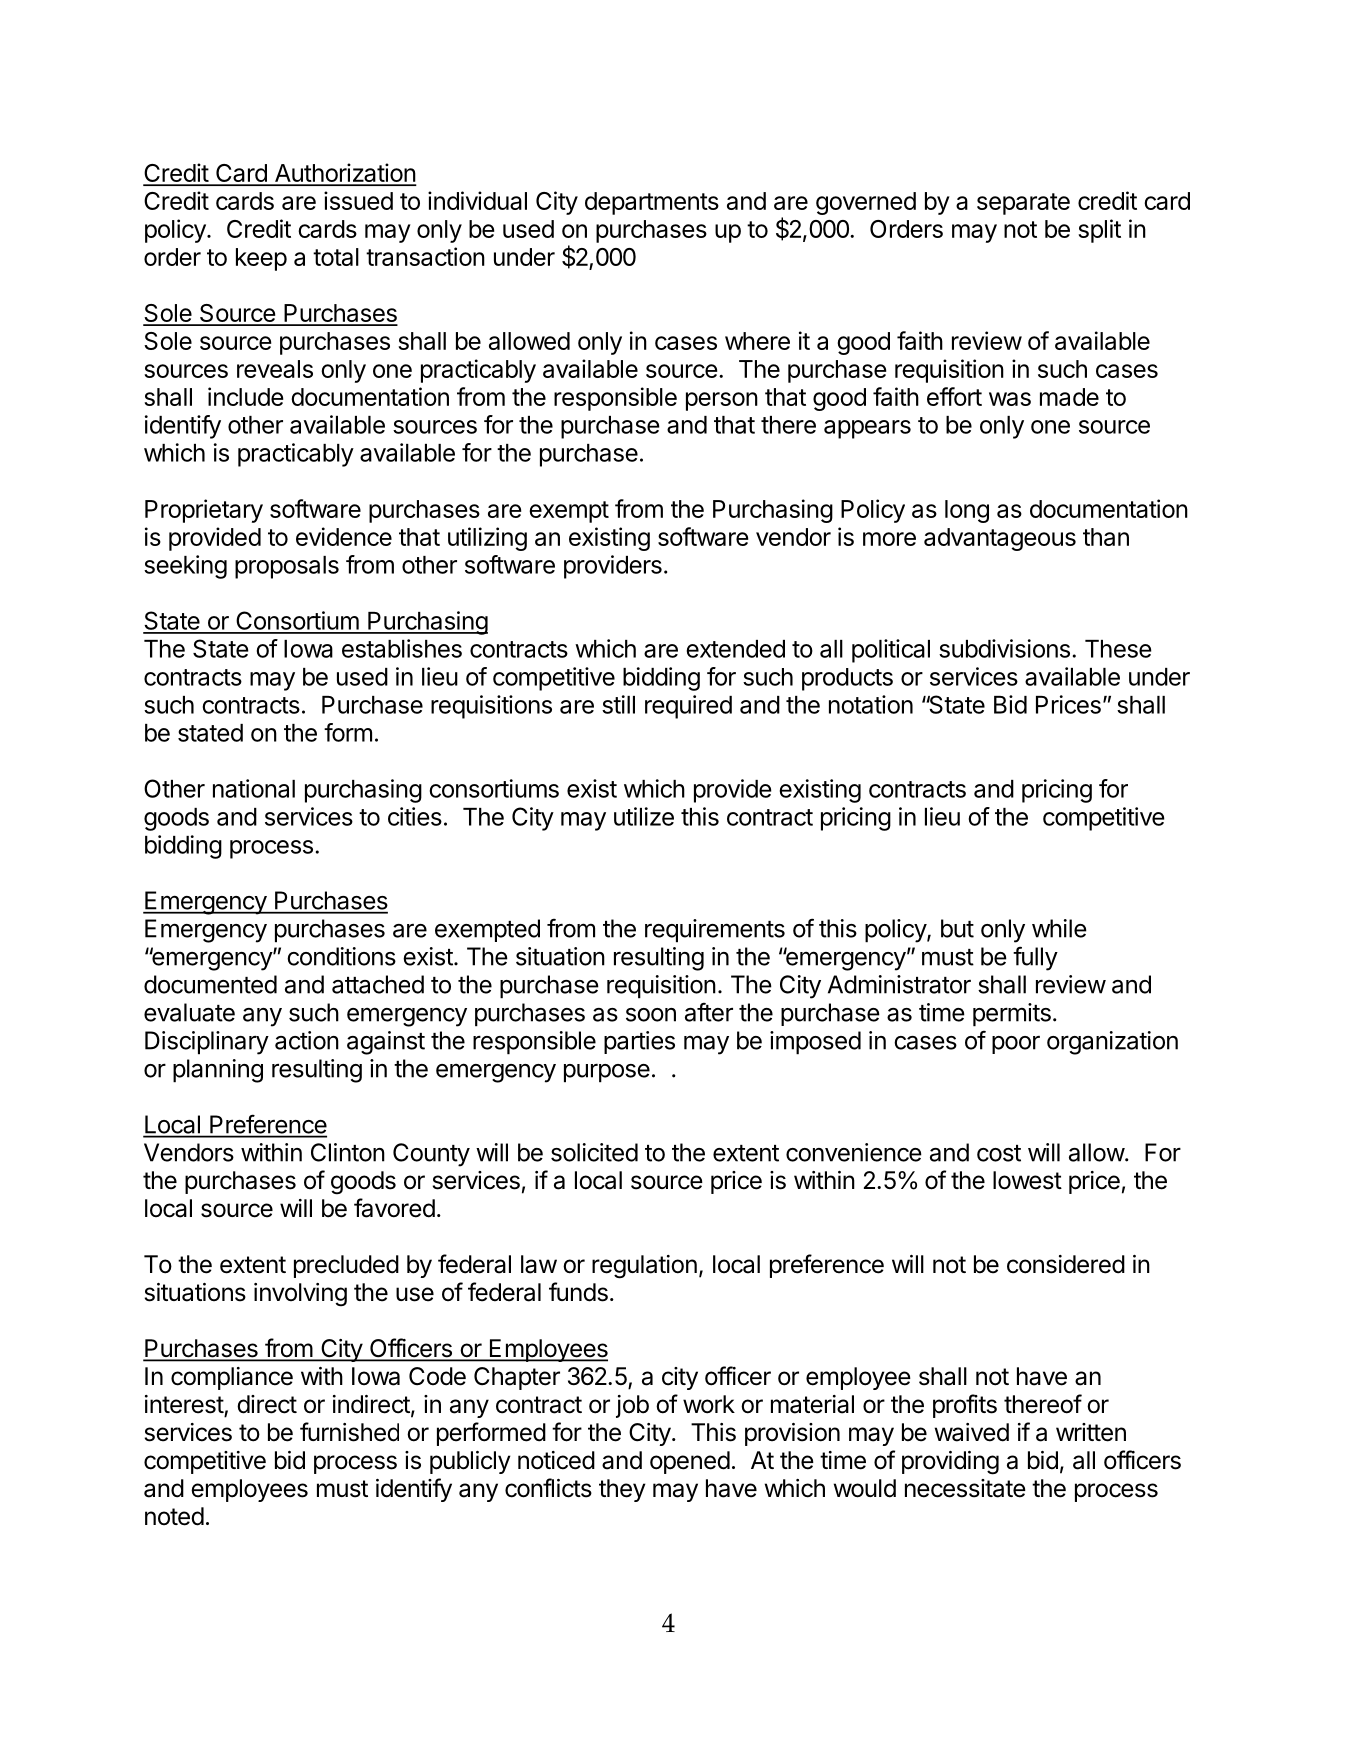 The width and height of the screenshot is (1353, 1752). What do you see at coordinates (1023, 204) in the screenshot?
I see `separate` at bounding box center [1023, 204].
